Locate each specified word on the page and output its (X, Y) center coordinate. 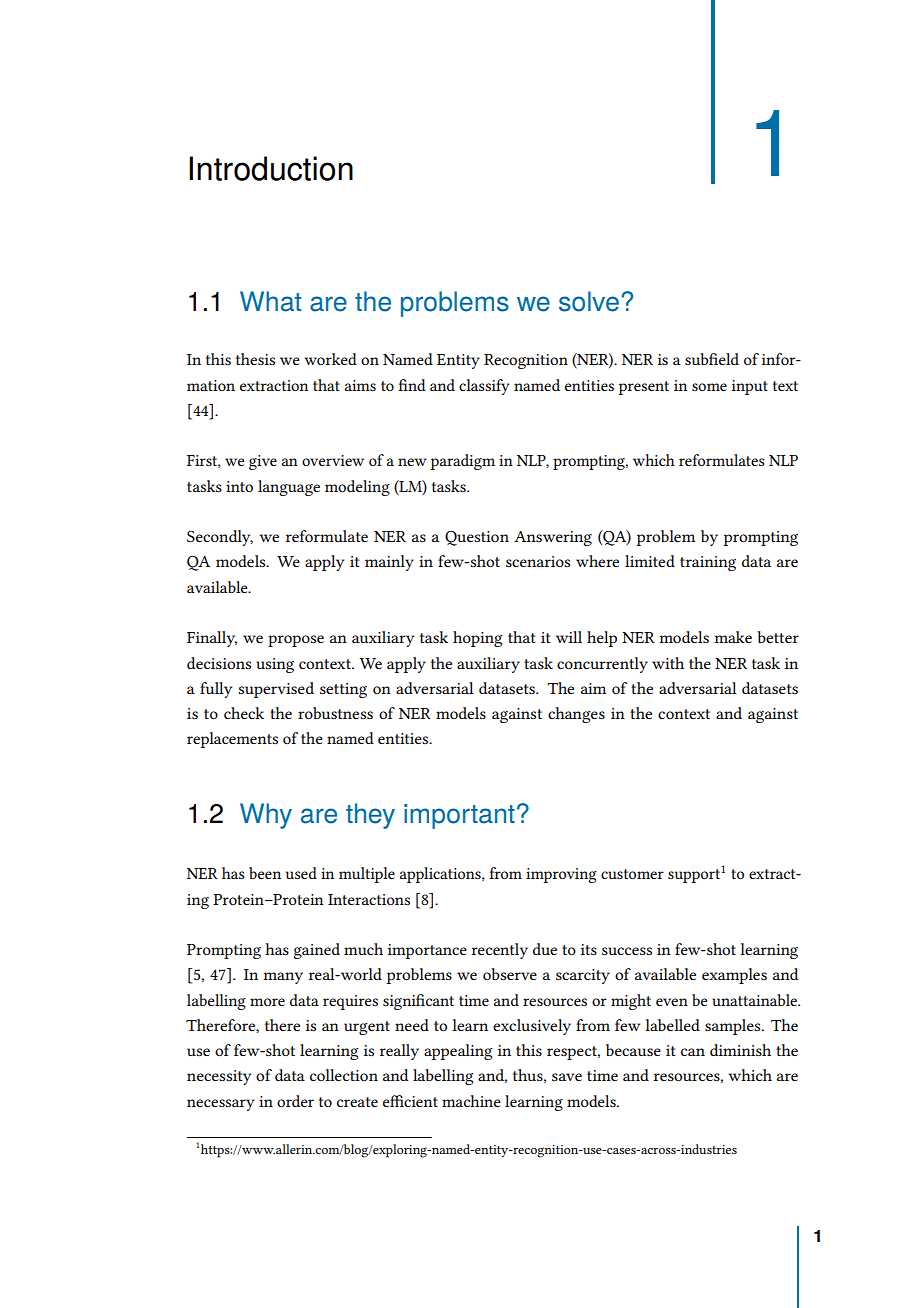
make (733, 637)
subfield (712, 359)
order (295, 1101)
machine (471, 1101)
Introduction (271, 168)
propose (296, 641)
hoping (478, 639)
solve (589, 301)
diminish (740, 1050)
